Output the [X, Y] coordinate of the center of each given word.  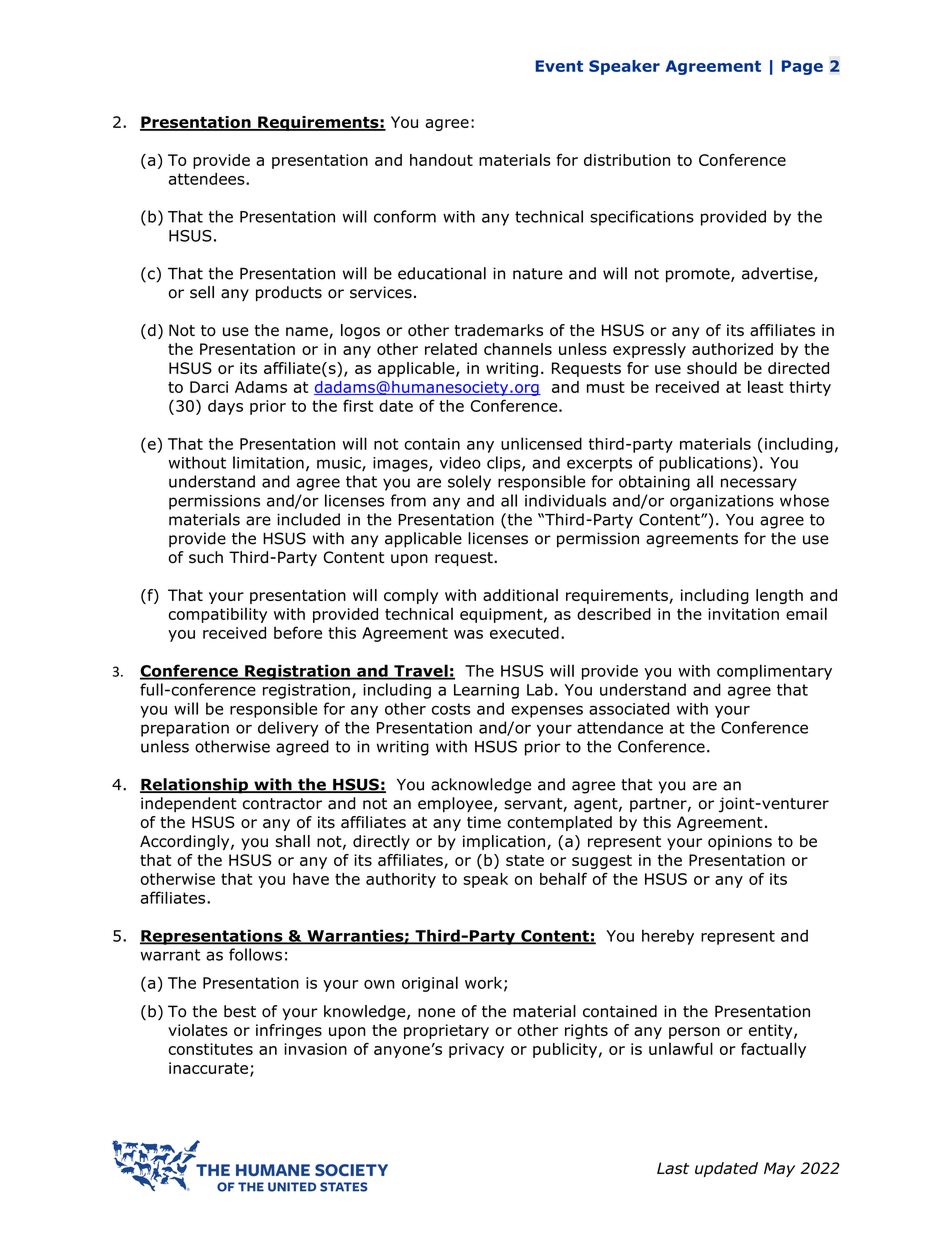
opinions [740, 842]
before [298, 632]
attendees [208, 178]
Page [802, 67]
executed [524, 633]
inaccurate [208, 1068]
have [311, 879]
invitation [743, 614]
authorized [732, 349]
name [308, 333]
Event [559, 66]
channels [518, 349]
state [525, 860]
